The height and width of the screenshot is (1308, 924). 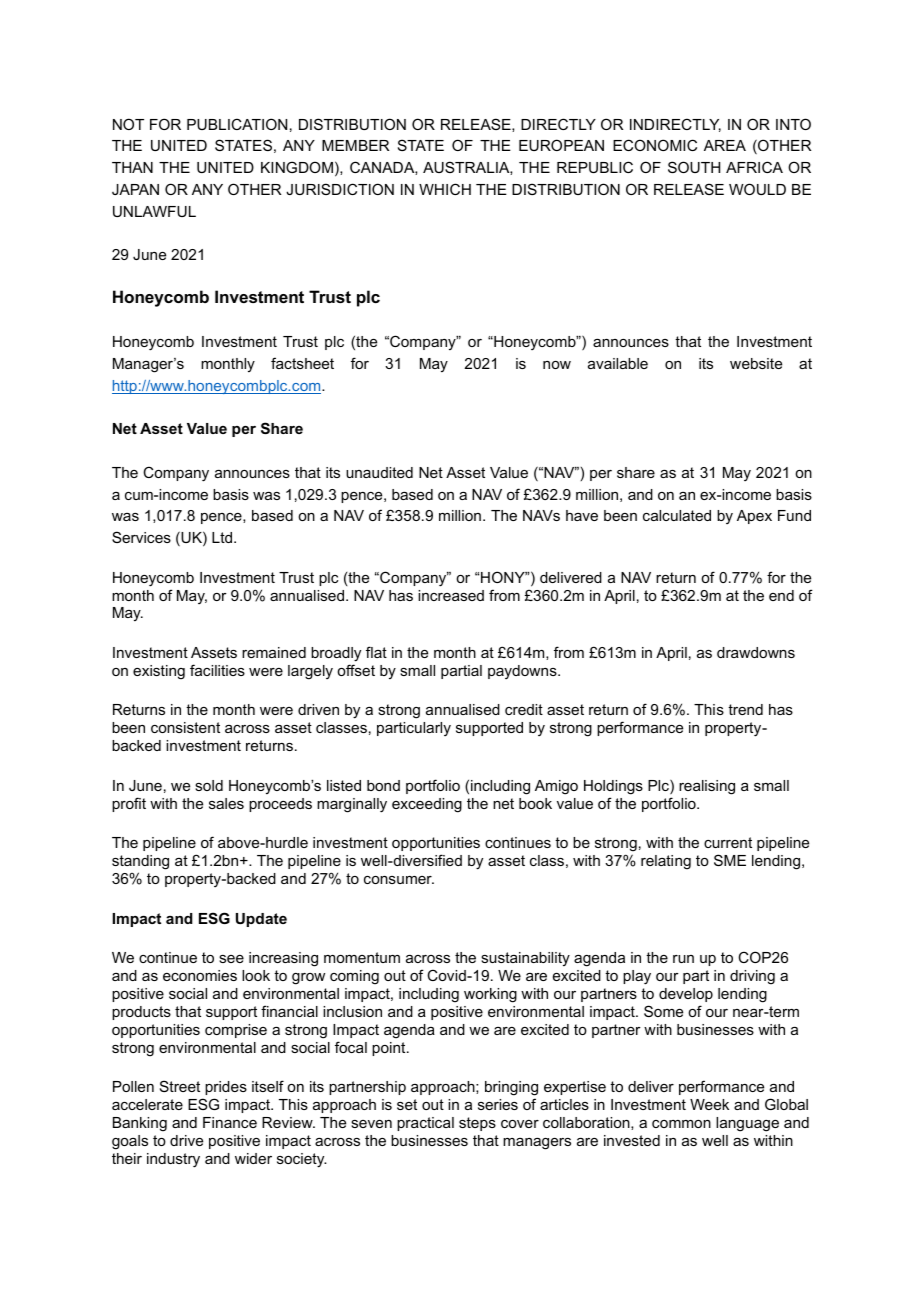 What do you see at coordinates (237, 124) in the screenshot?
I see `PUBLICATION` at bounding box center [237, 124].
